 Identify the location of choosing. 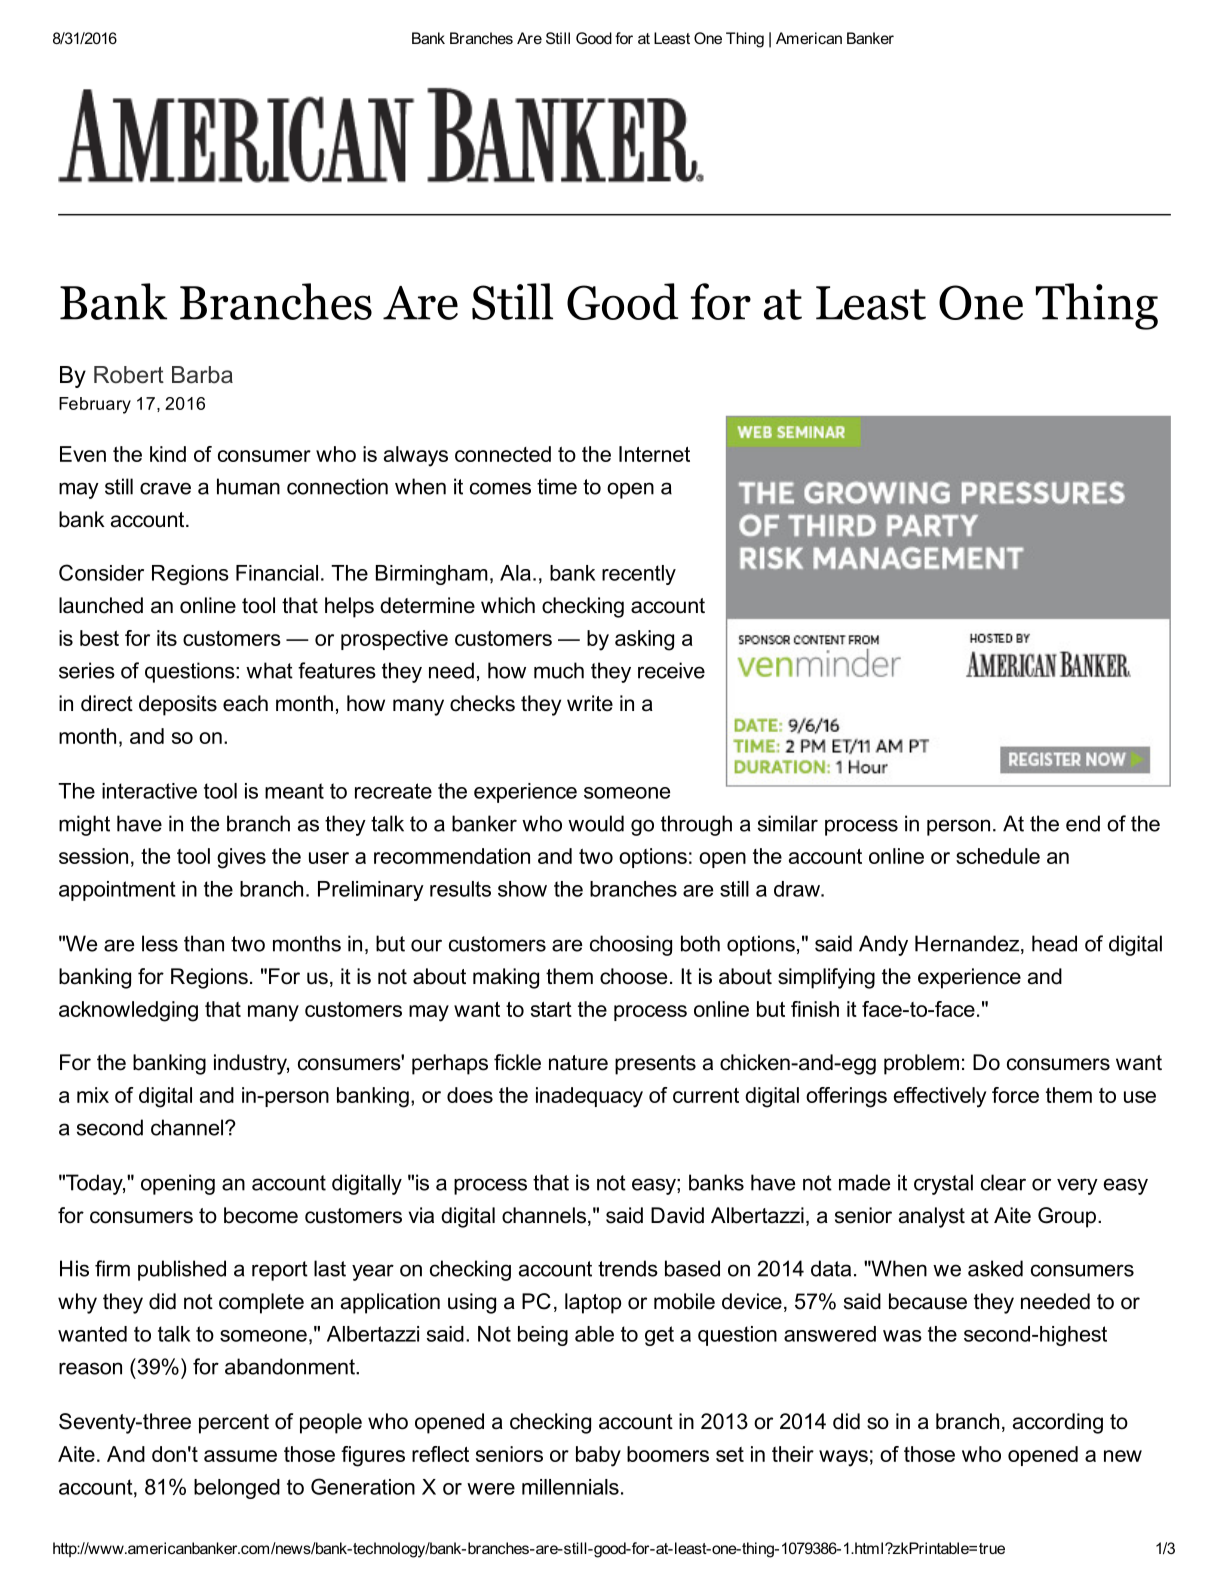
(631, 945).
